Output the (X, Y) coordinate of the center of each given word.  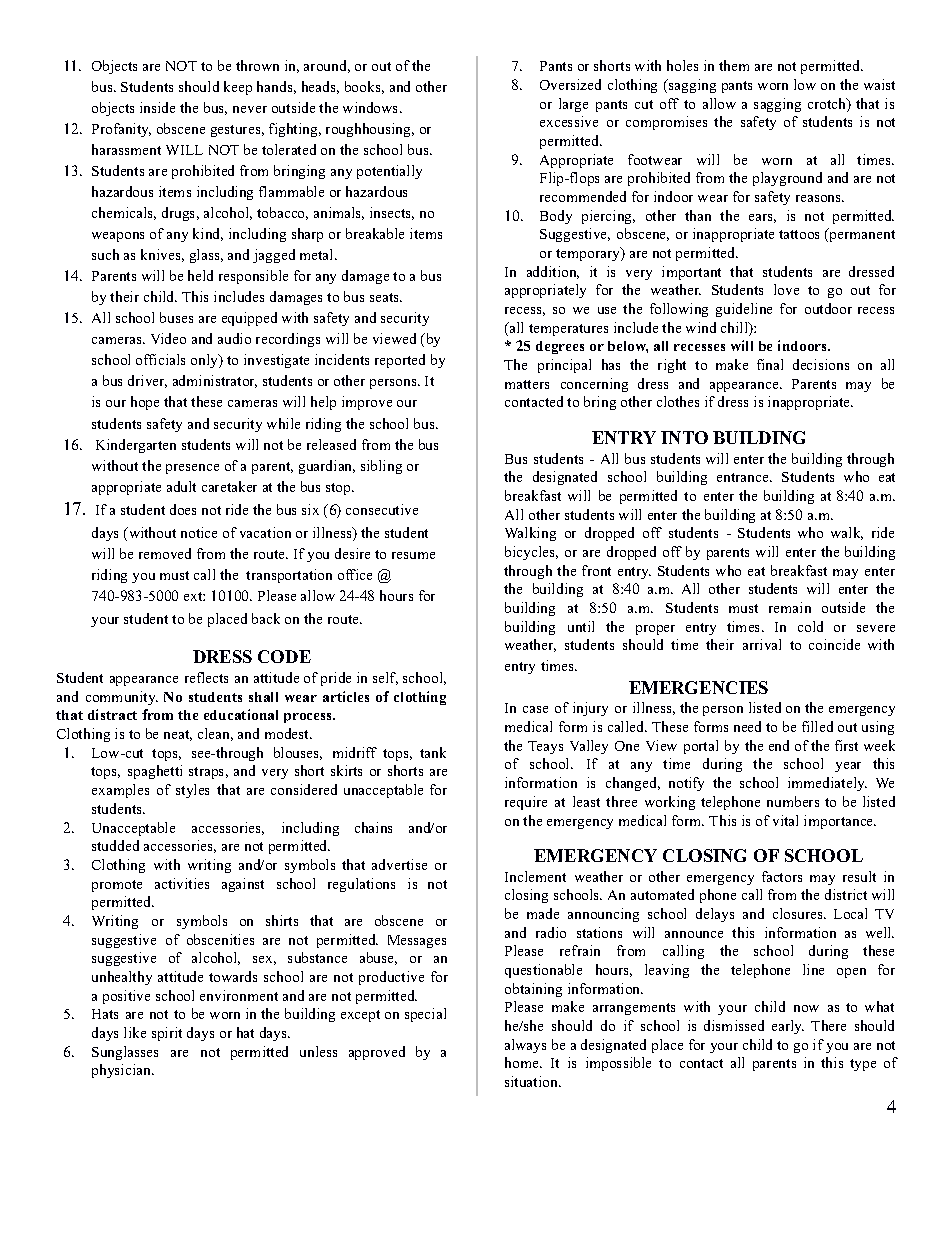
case (535, 709)
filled (817, 726)
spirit (167, 1034)
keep (238, 88)
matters (527, 384)
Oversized (570, 84)
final (770, 364)
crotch (828, 103)
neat (178, 735)
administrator (215, 381)
